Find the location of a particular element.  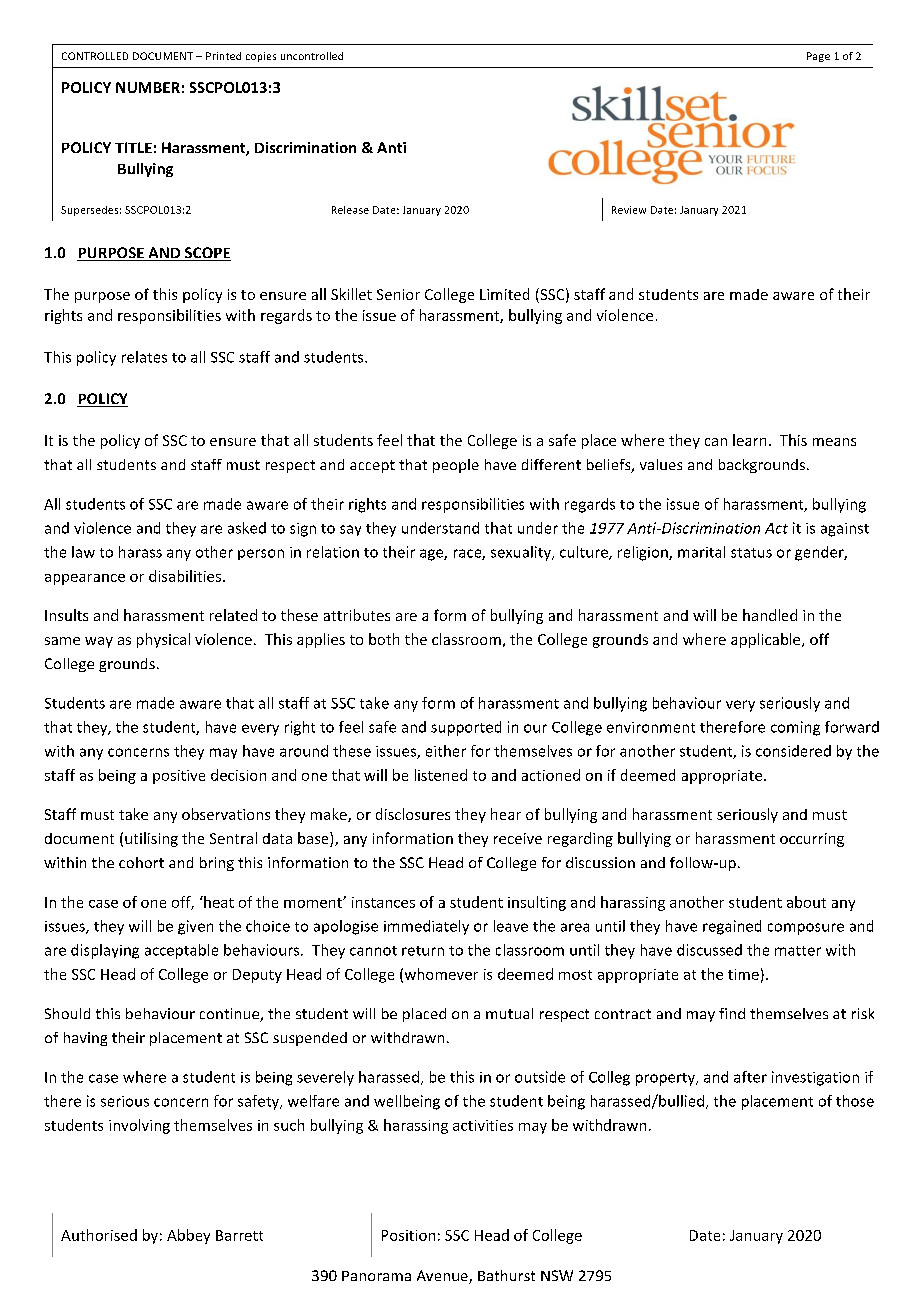

supported is located at coordinates (466, 728).
